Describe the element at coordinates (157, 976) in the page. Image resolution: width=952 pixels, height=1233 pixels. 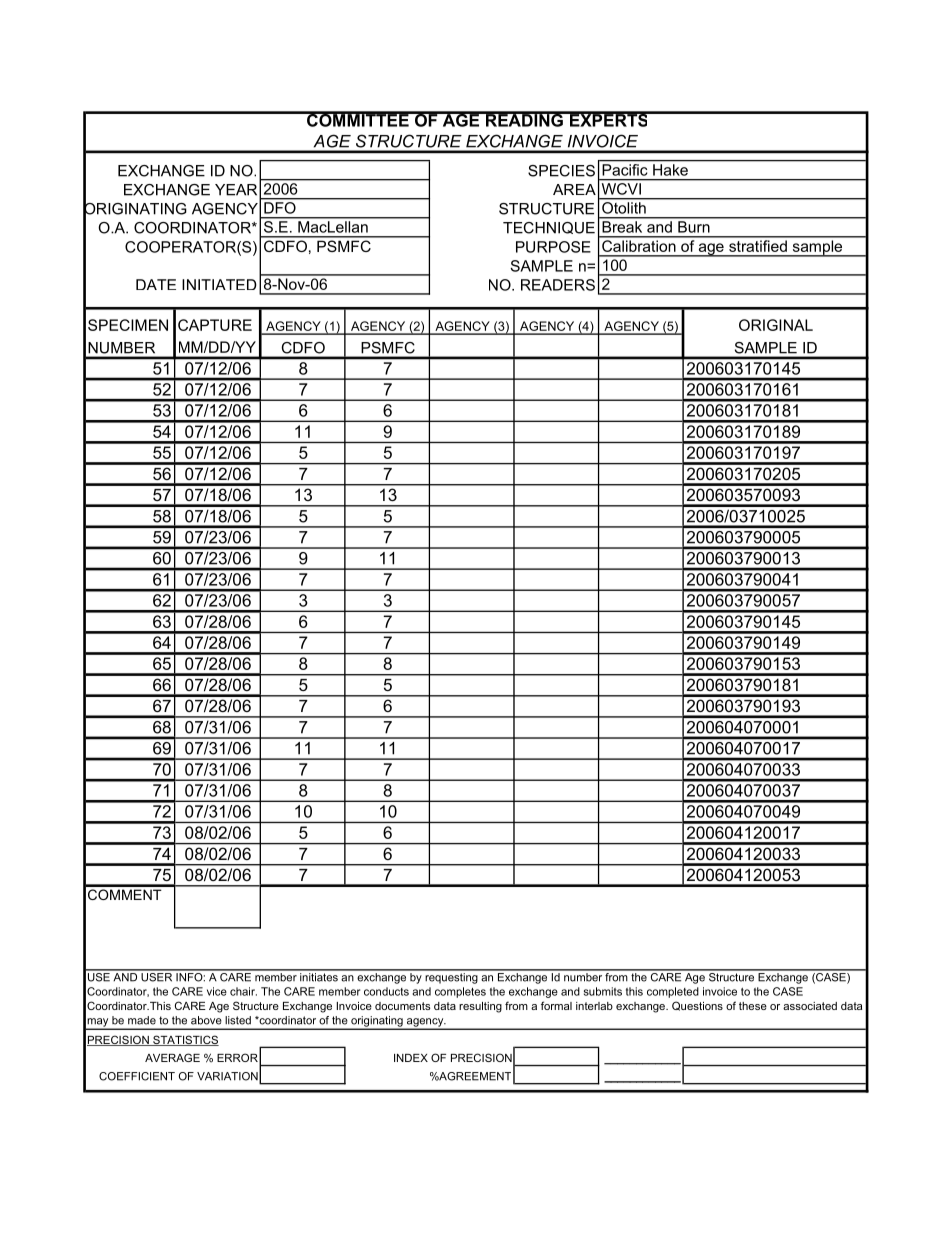
I see `USER` at that location.
